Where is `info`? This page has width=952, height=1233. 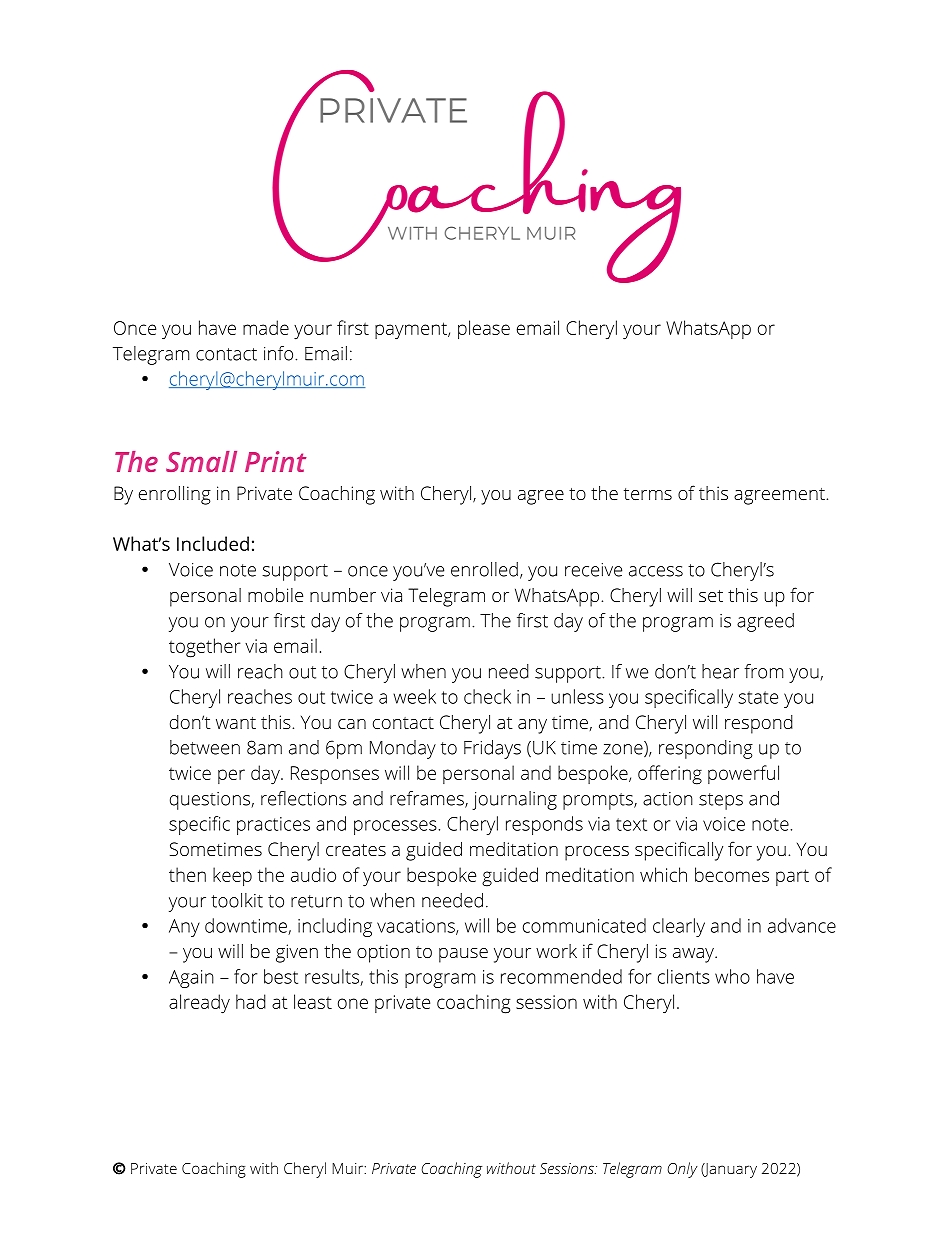 info is located at coordinates (280, 353).
